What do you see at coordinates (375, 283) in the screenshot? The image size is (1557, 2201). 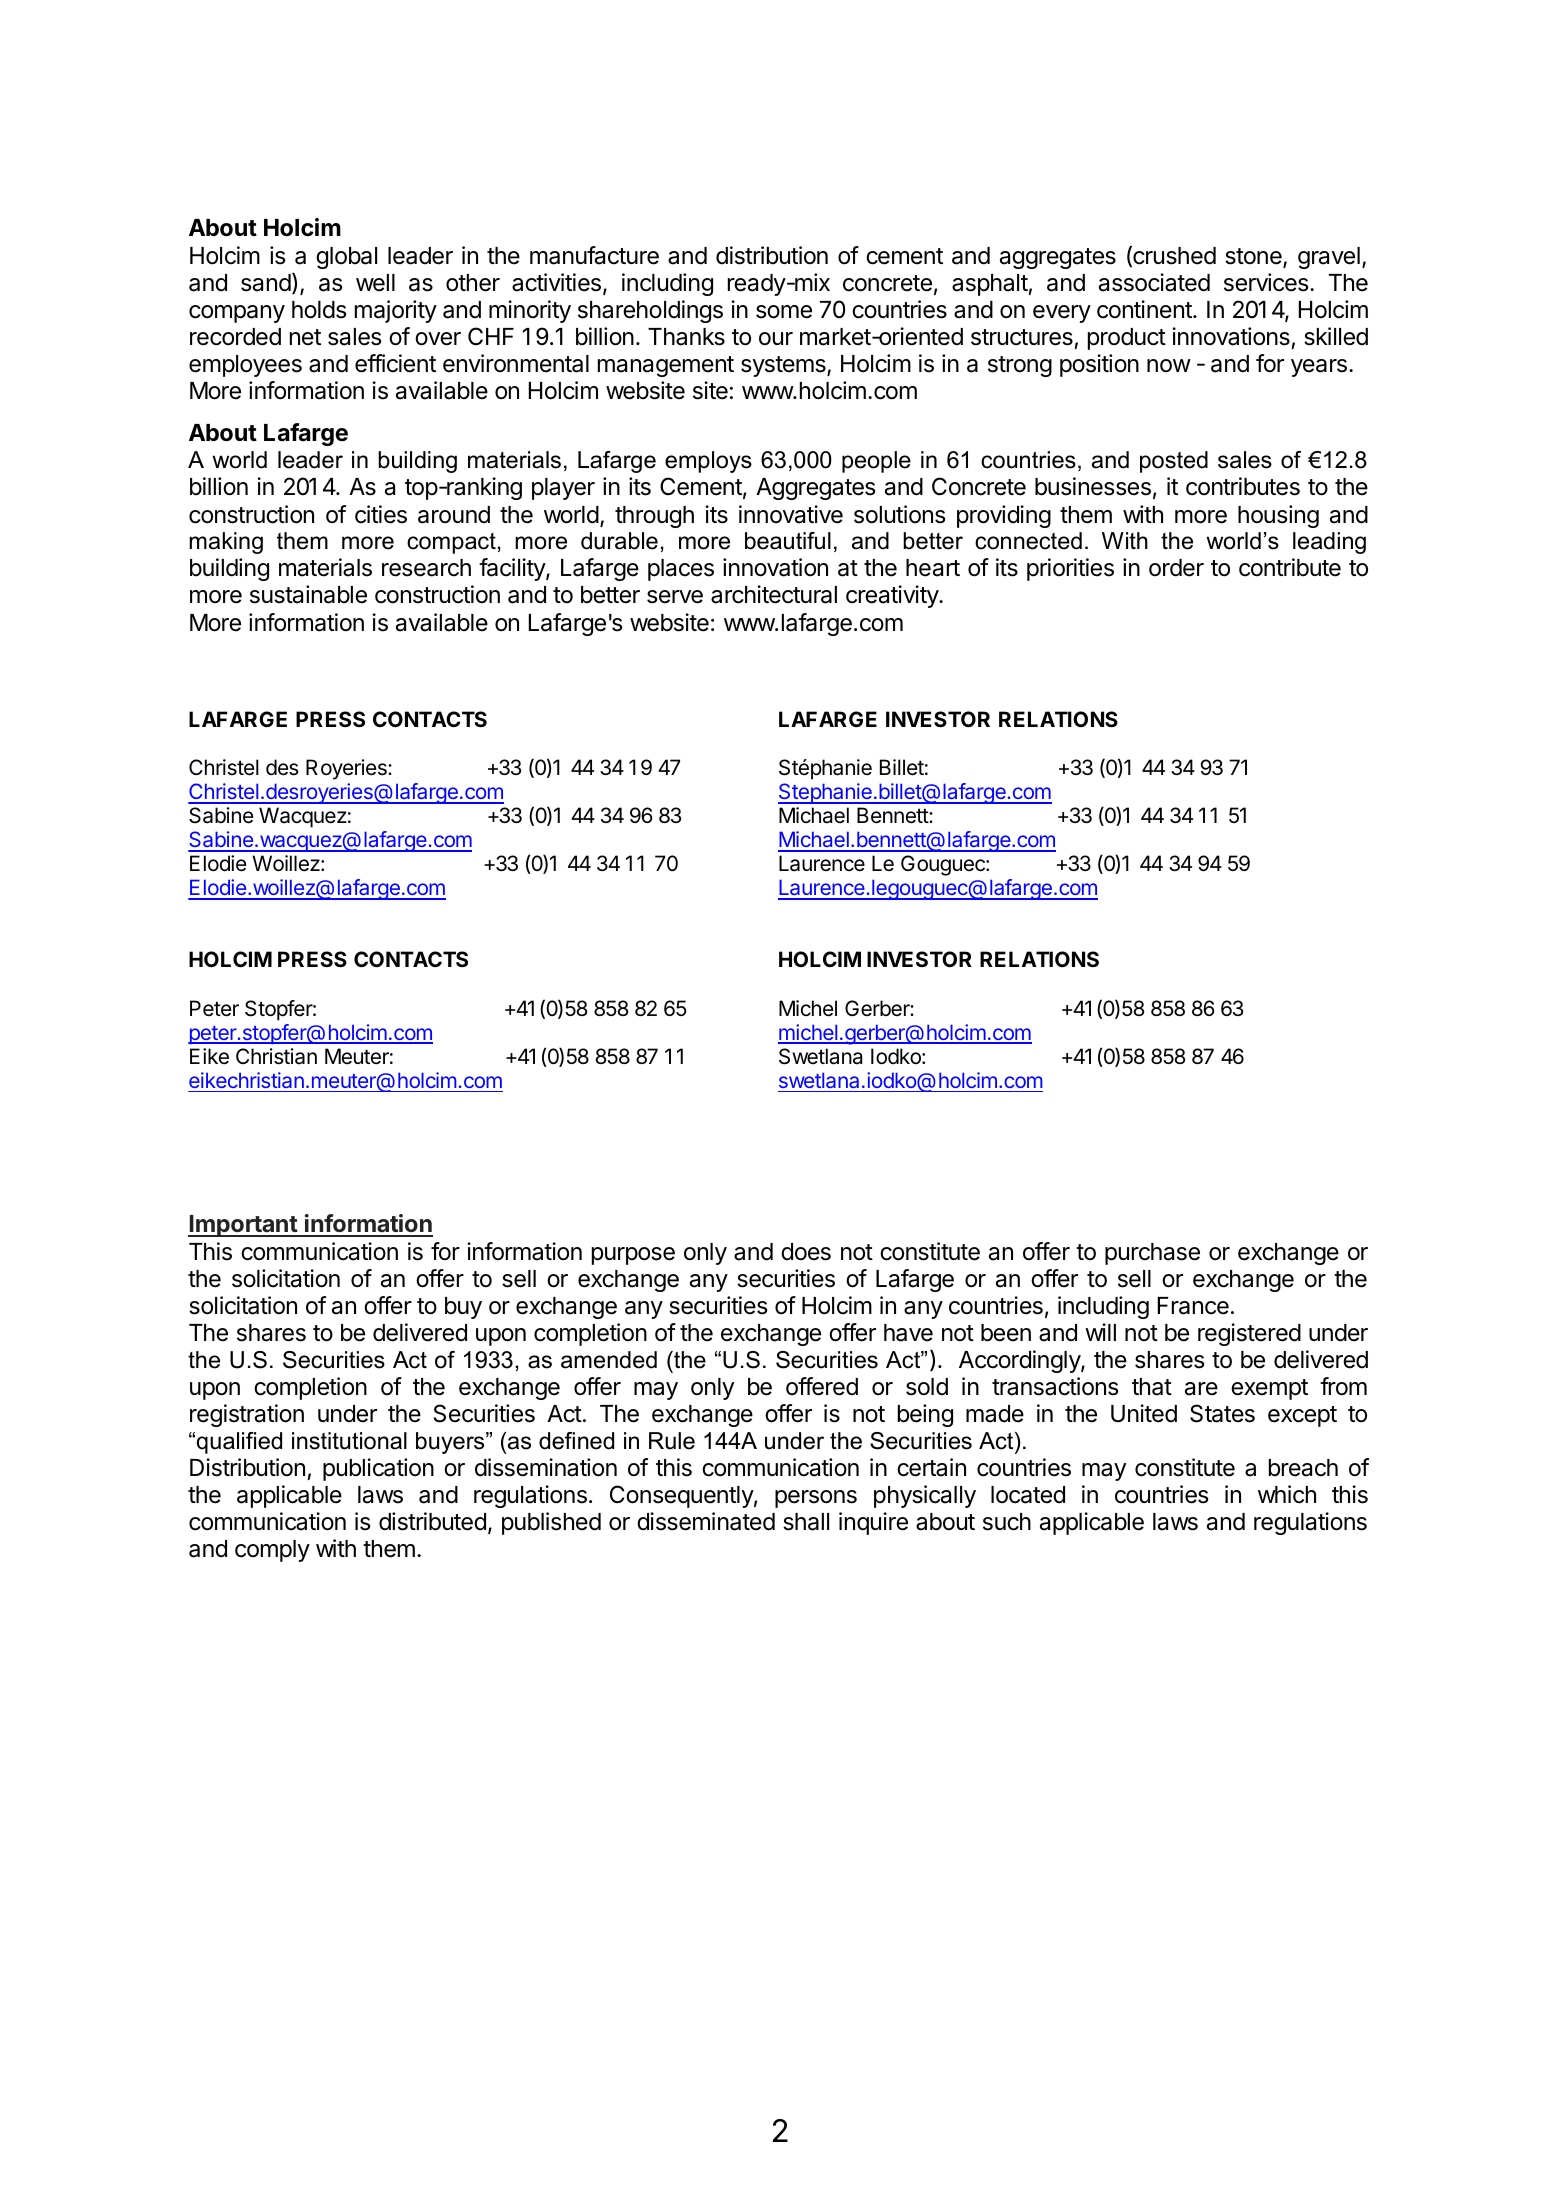 I see `well` at bounding box center [375, 283].
